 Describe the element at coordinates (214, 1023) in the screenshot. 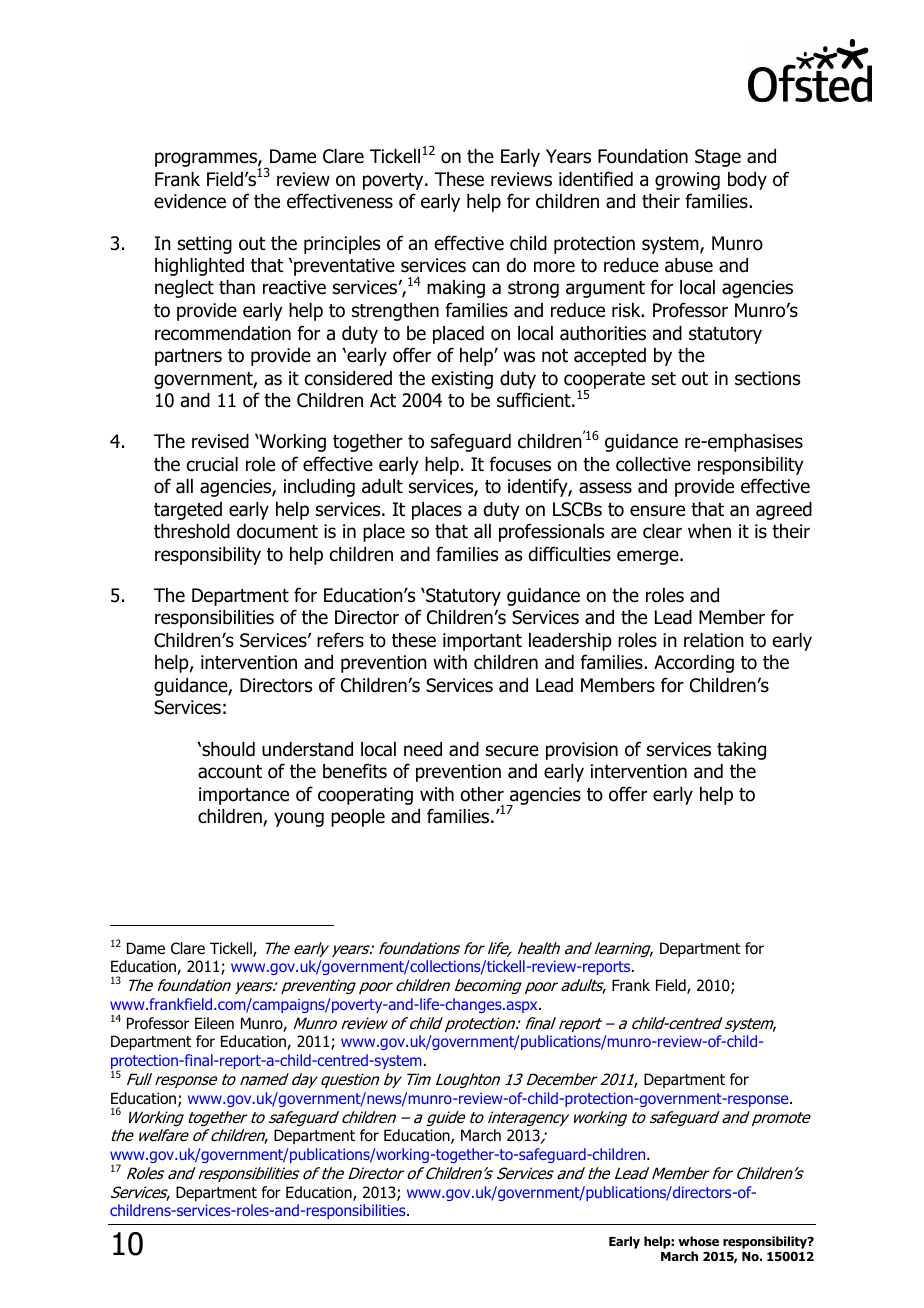

I see `Eileen` at that location.
